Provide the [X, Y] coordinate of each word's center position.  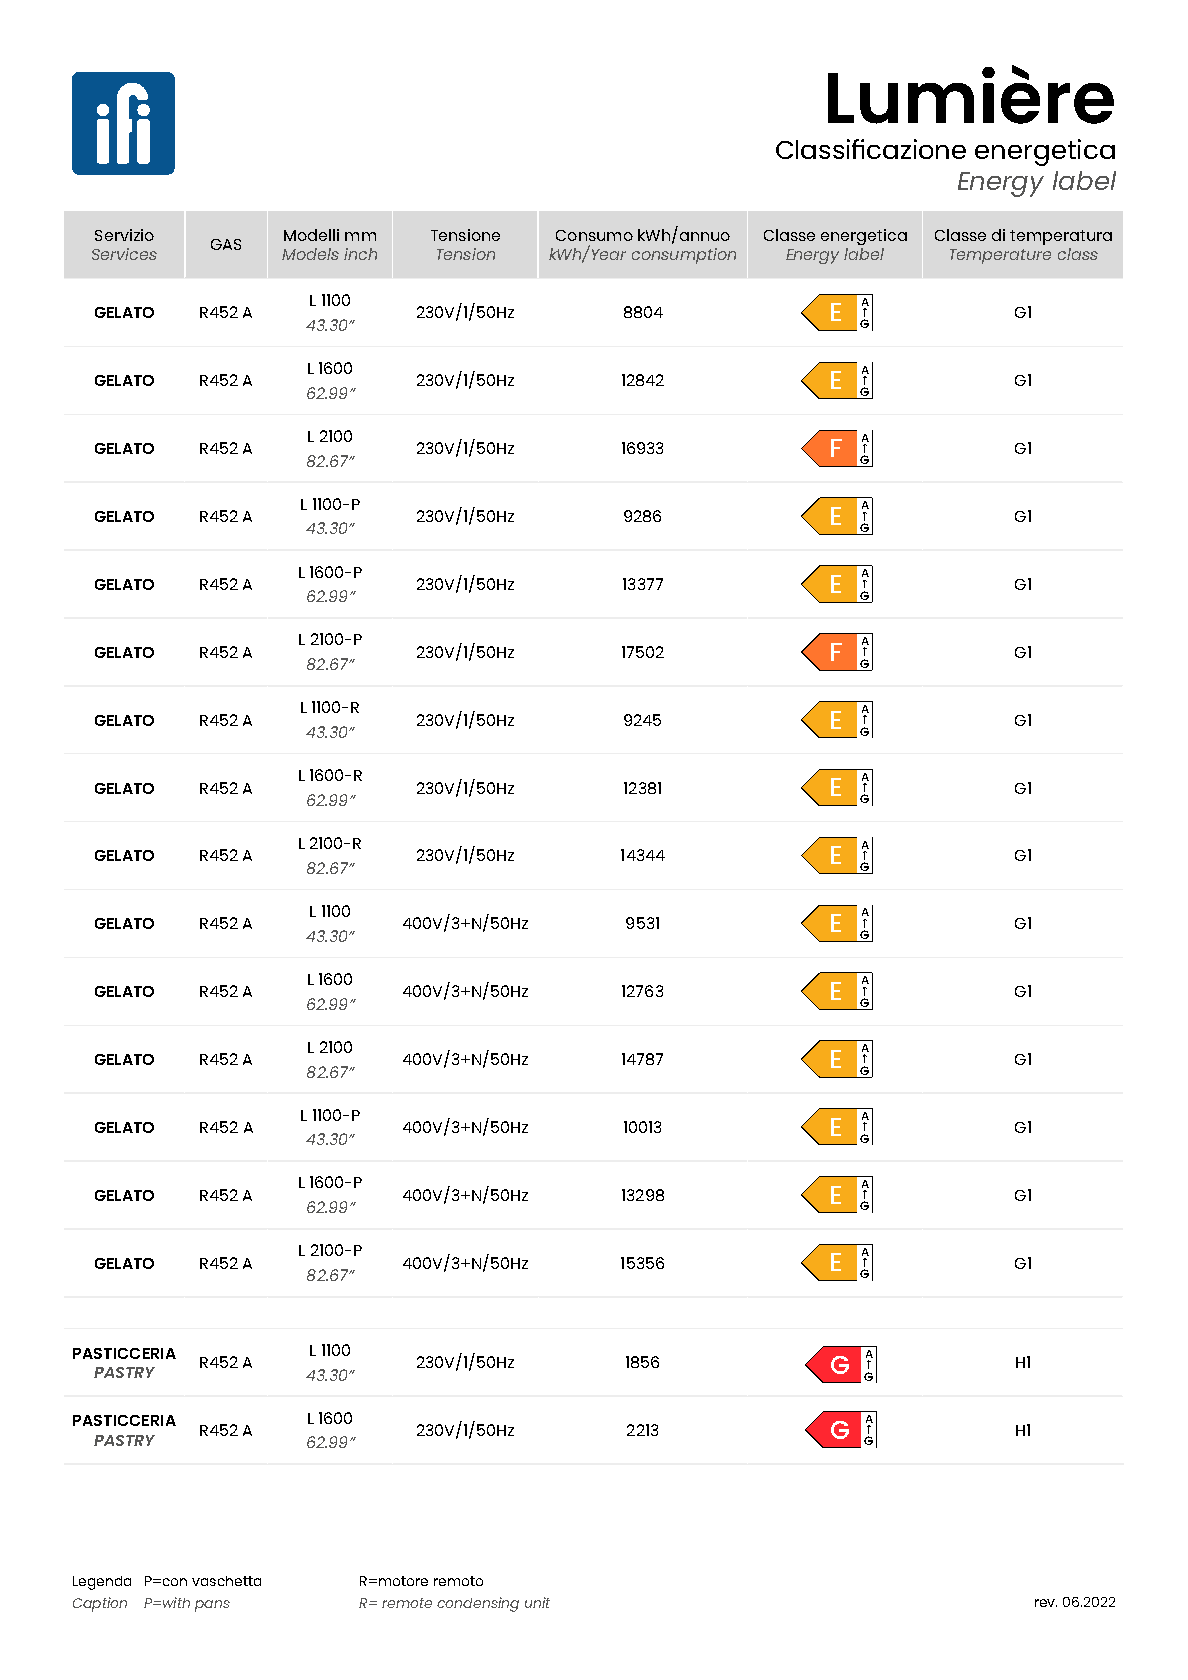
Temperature [1000, 256]
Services [124, 254]
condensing [478, 1604]
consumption [684, 256]
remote [407, 1603]
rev [1046, 1603]
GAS [226, 244]
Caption [100, 1604]
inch [360, 254]
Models [310, 254]
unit [537, 1602]
